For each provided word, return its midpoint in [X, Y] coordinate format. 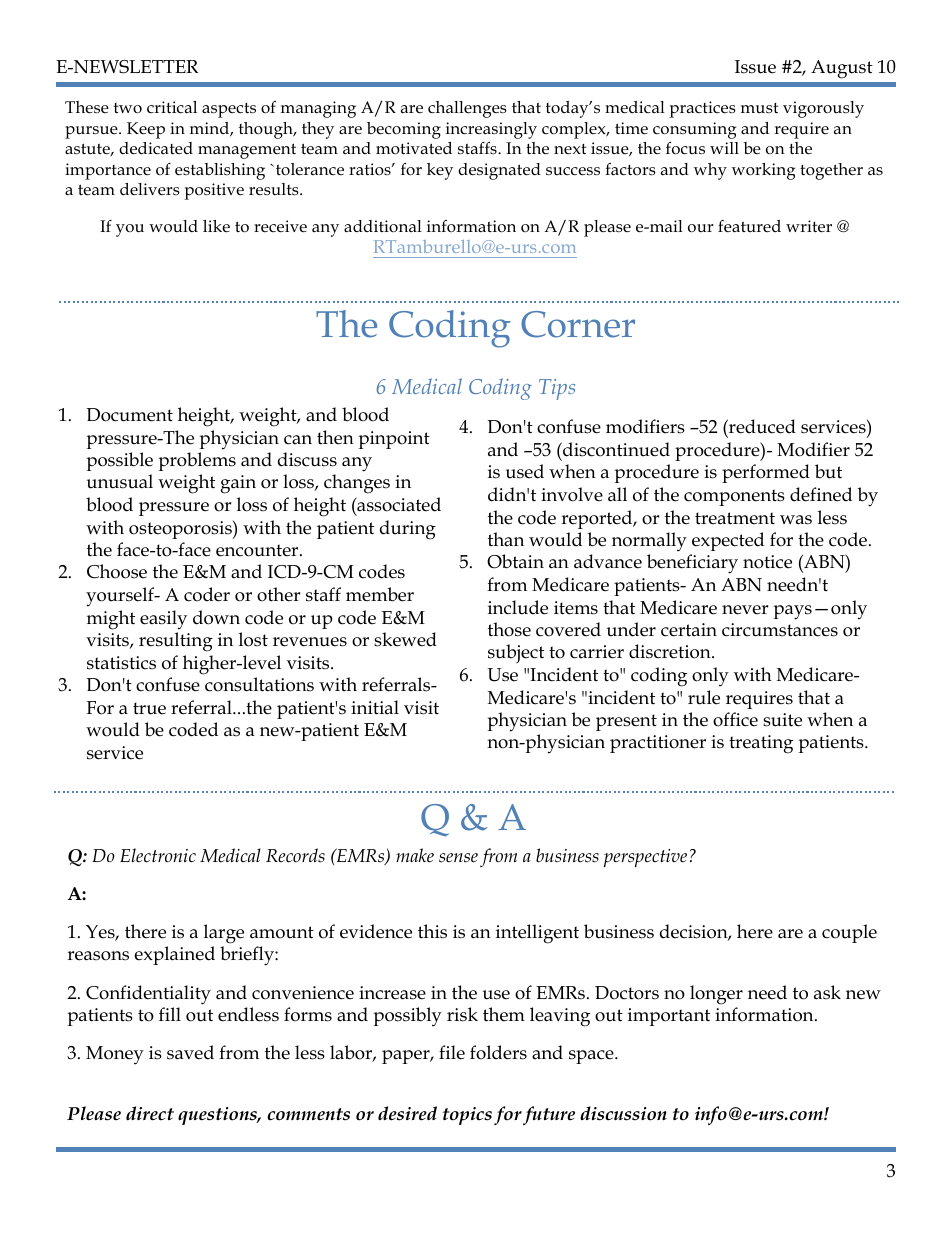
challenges [467, 109]
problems [197, 461]
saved [190, 1052]
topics [467, 1116]
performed [766, 473]
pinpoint [394, 440]
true [149, 708]
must [759, 108]
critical [172, 107]
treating [761, 744]
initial [375, 707]
